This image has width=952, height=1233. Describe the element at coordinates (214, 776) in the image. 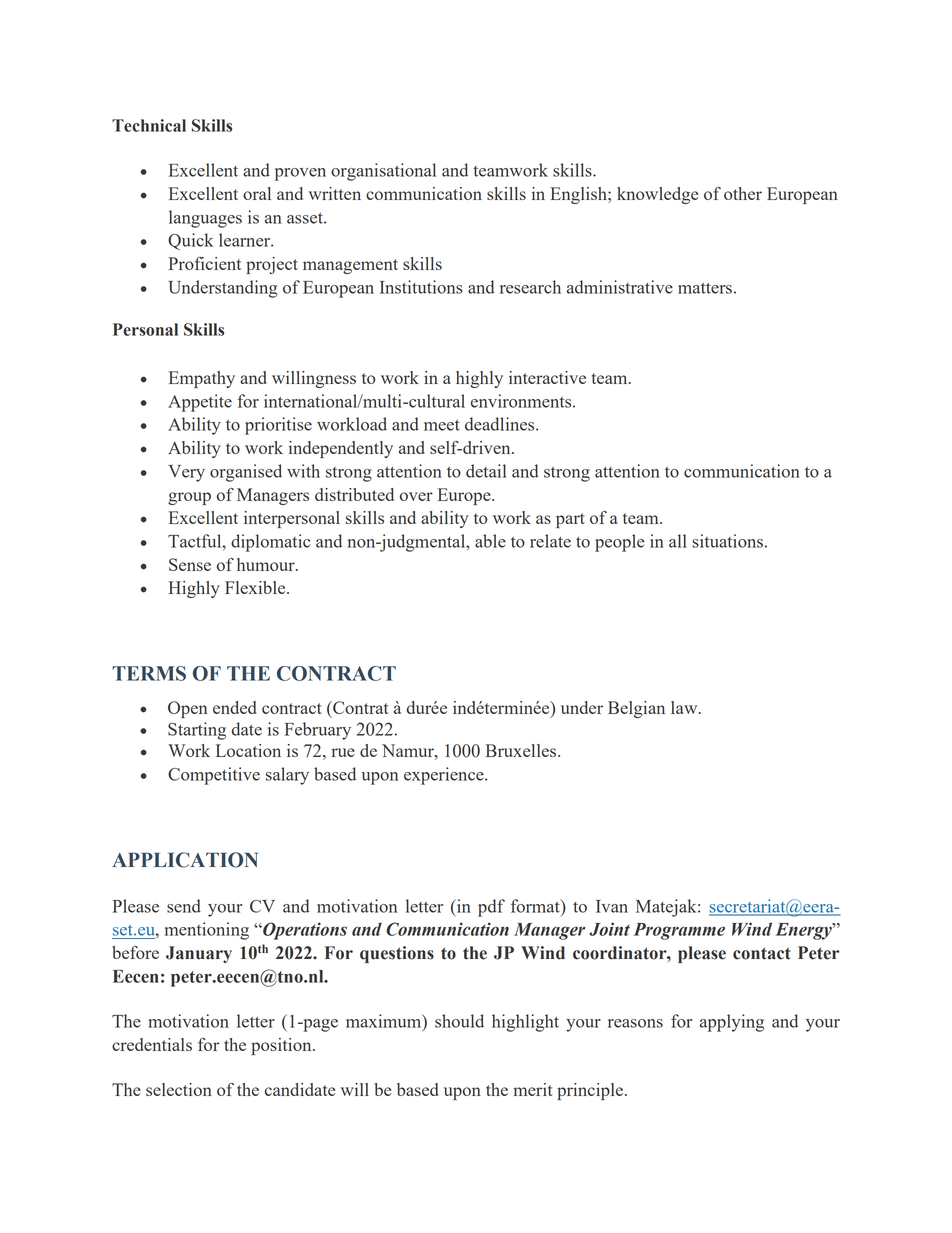

I see `Competitive` at that location.
